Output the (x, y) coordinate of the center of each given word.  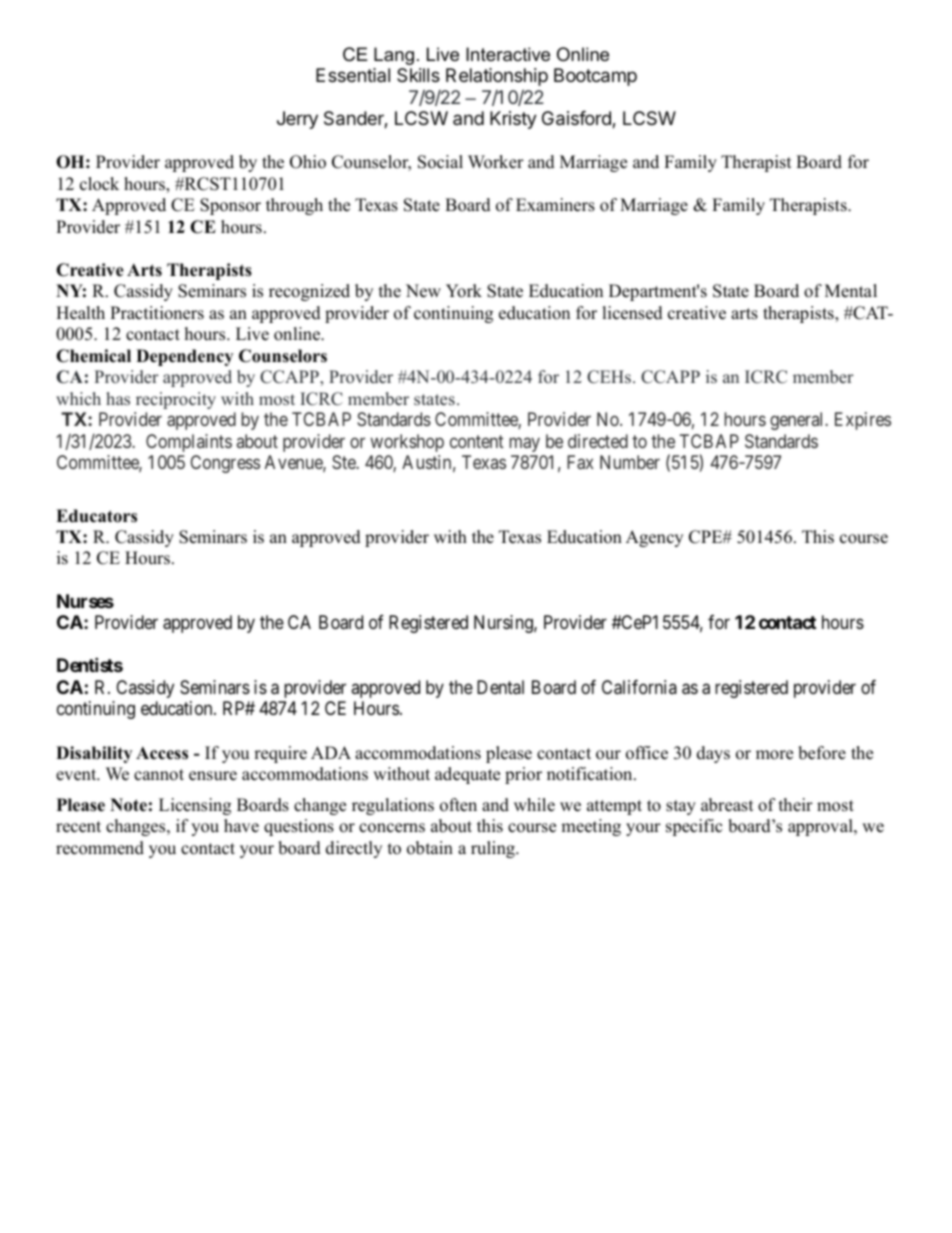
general (798, 421)
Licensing (195, 806)
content (477, 441)
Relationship (497, 77)
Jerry (297, 120)
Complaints (189, 443)
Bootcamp (595, 77)
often (458, 805)
